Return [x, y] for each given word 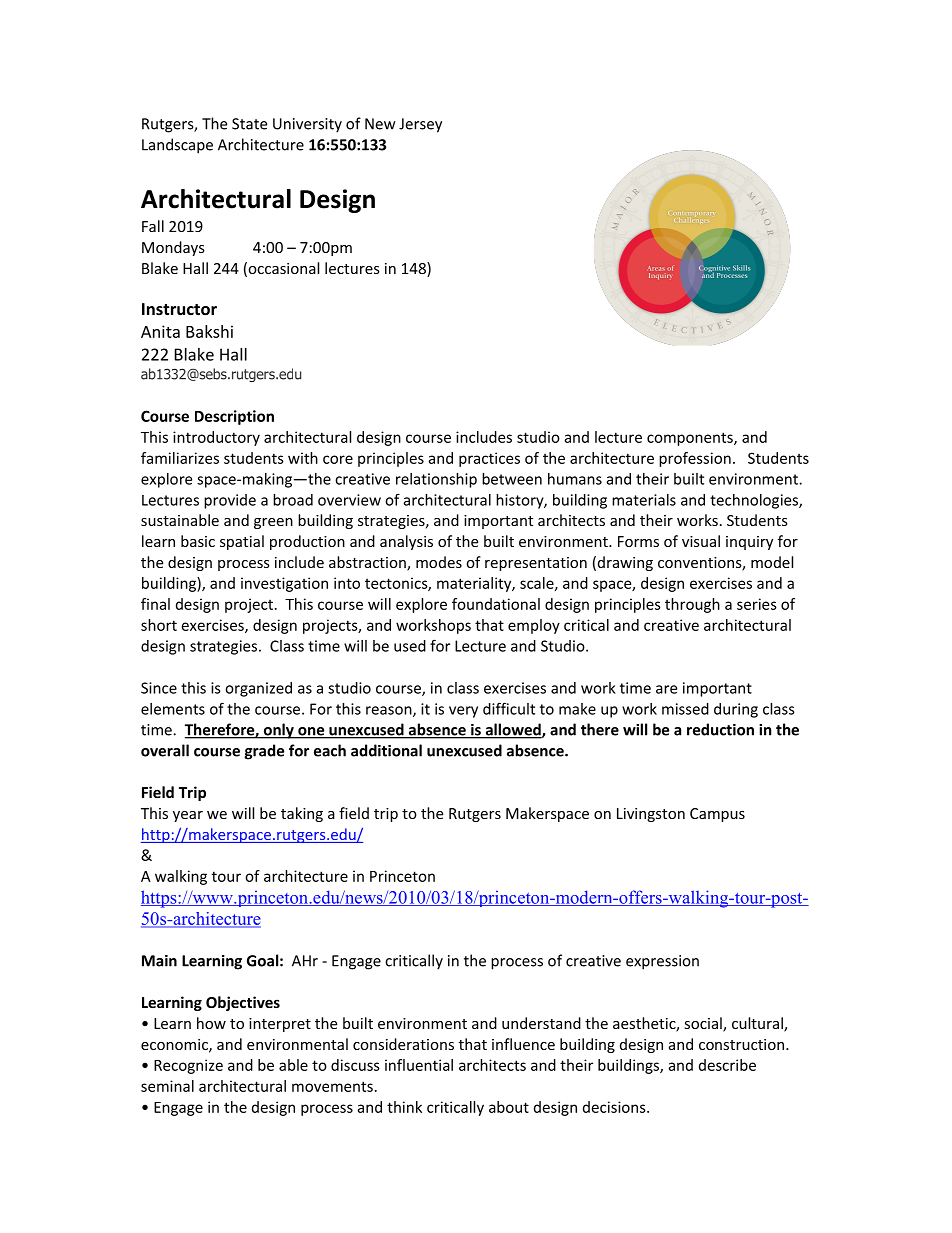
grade [264, 752]
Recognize [188, 1066]
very [463, 712]
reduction [720, 729]
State [249, 124]
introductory [216, 438]
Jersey [420, 125]
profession [695, 459]
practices [489, 459]
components [691, 439]
